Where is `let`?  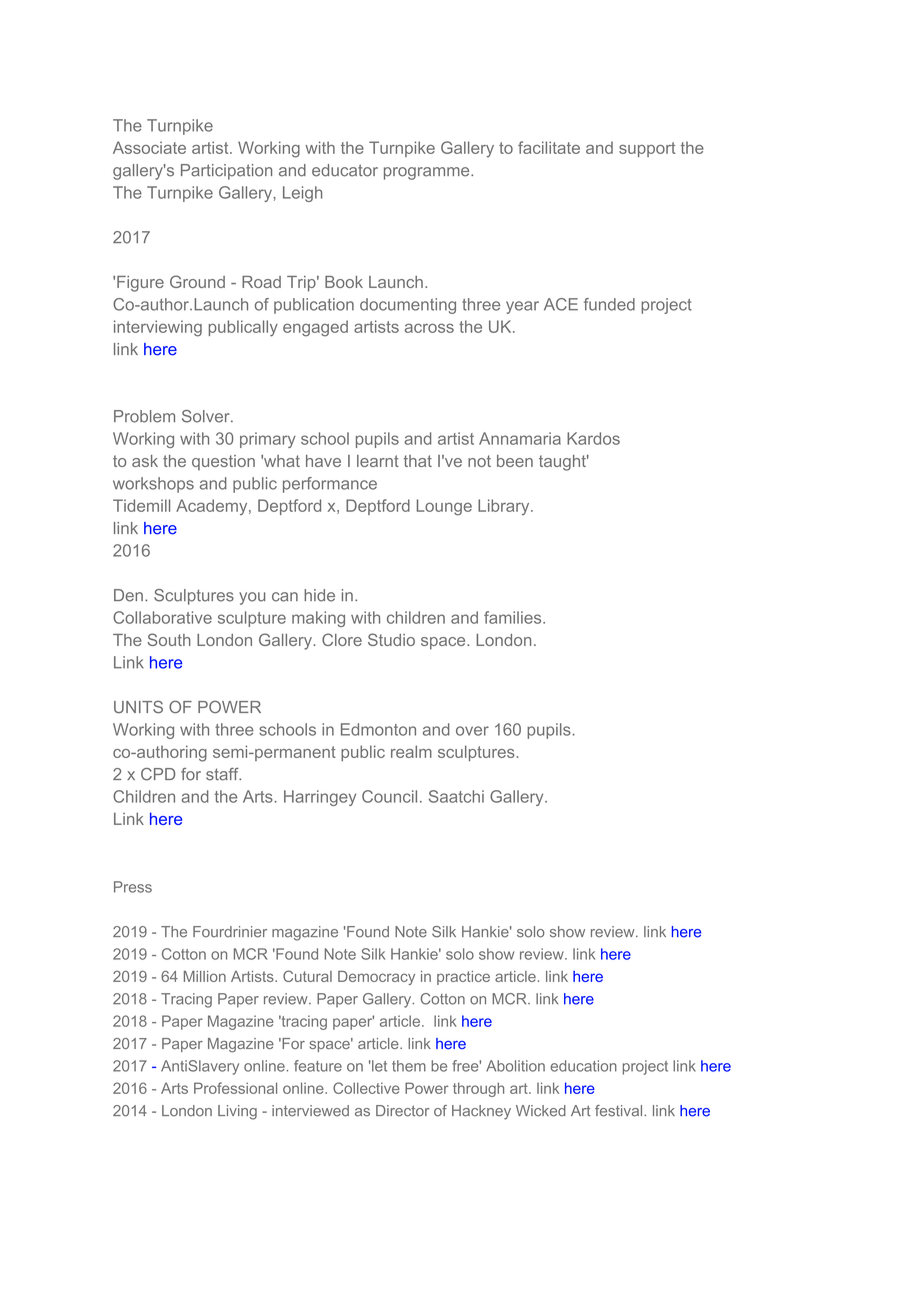 let is located at coordinates (378, 1066).
